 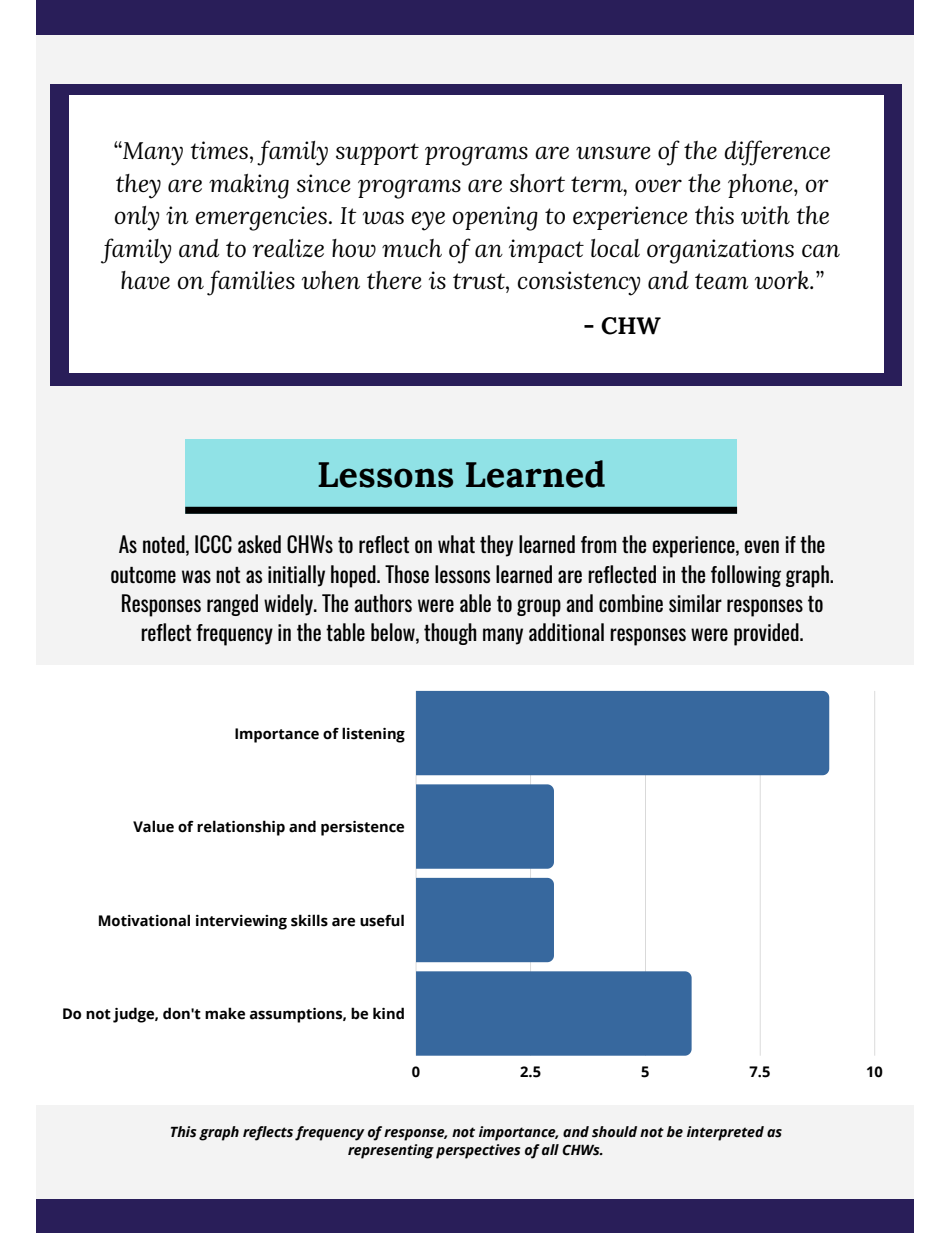 What do you see at coordinates (259, 544) in the page?
I see `asked` at bounding box center [259, 544].
